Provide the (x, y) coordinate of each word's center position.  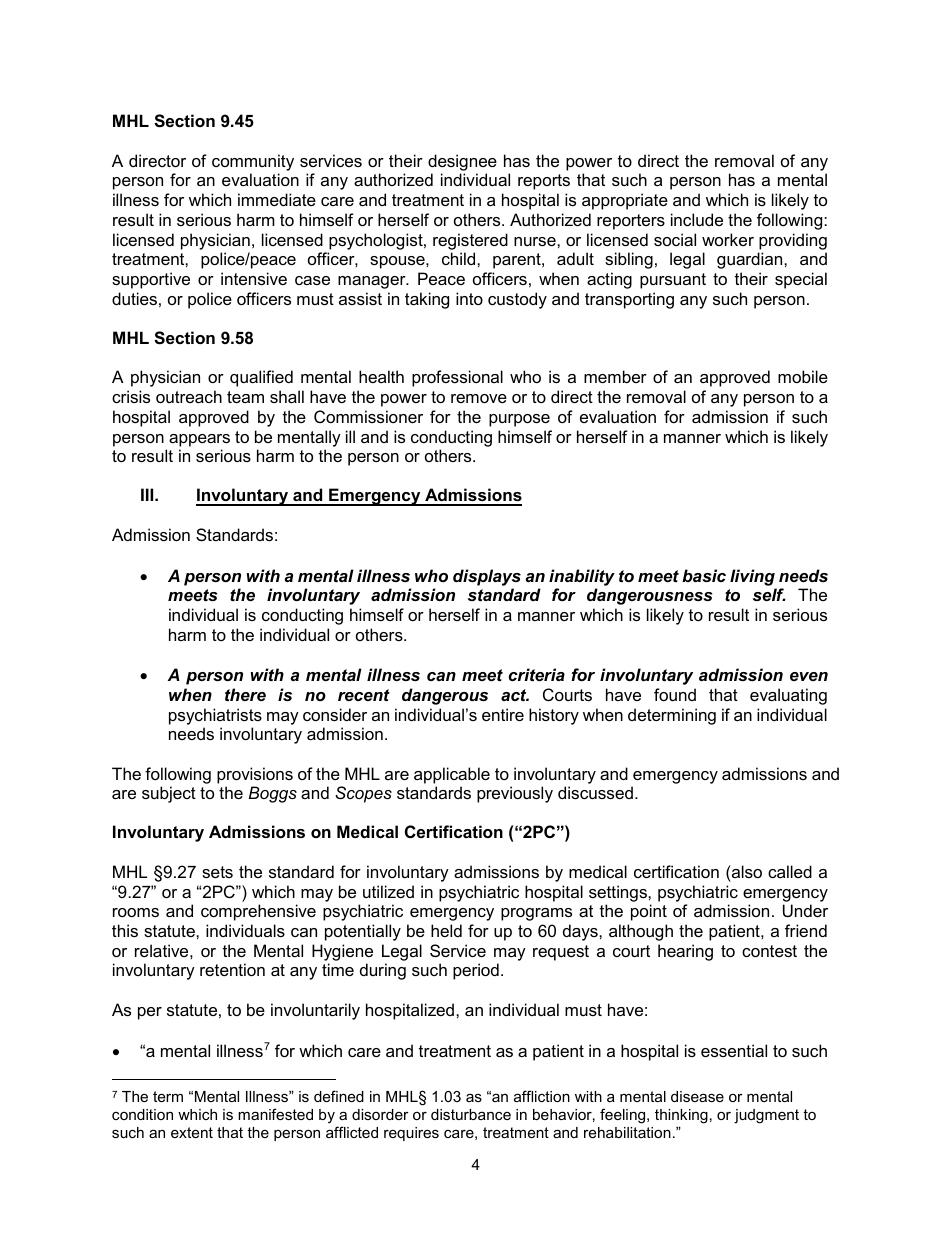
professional (457, 378)
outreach (189, 396)
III (148, 494)
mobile (803, 376)
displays (487, 577)
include (697, 219)
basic (704, 575)
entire (503, 714)
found (675, 694)
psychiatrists (215, 716)
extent (192, 1132)
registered (470, 241)
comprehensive (258, 912)
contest (769, 951)
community (253, 162)
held (446, 930)
